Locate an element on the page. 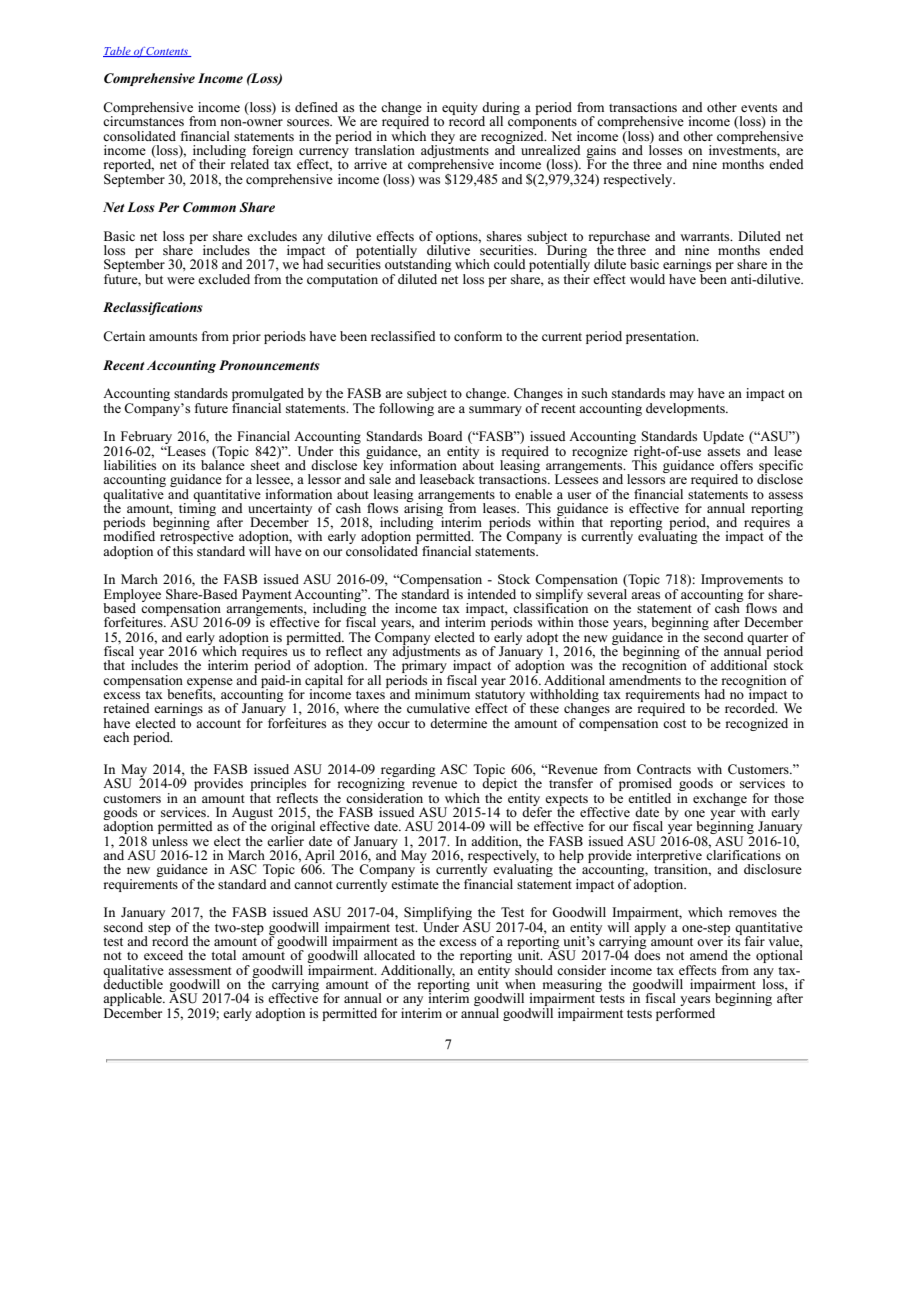 The height and width of the page is (1308, 924). performed is located at coordinates (685, 1013).
